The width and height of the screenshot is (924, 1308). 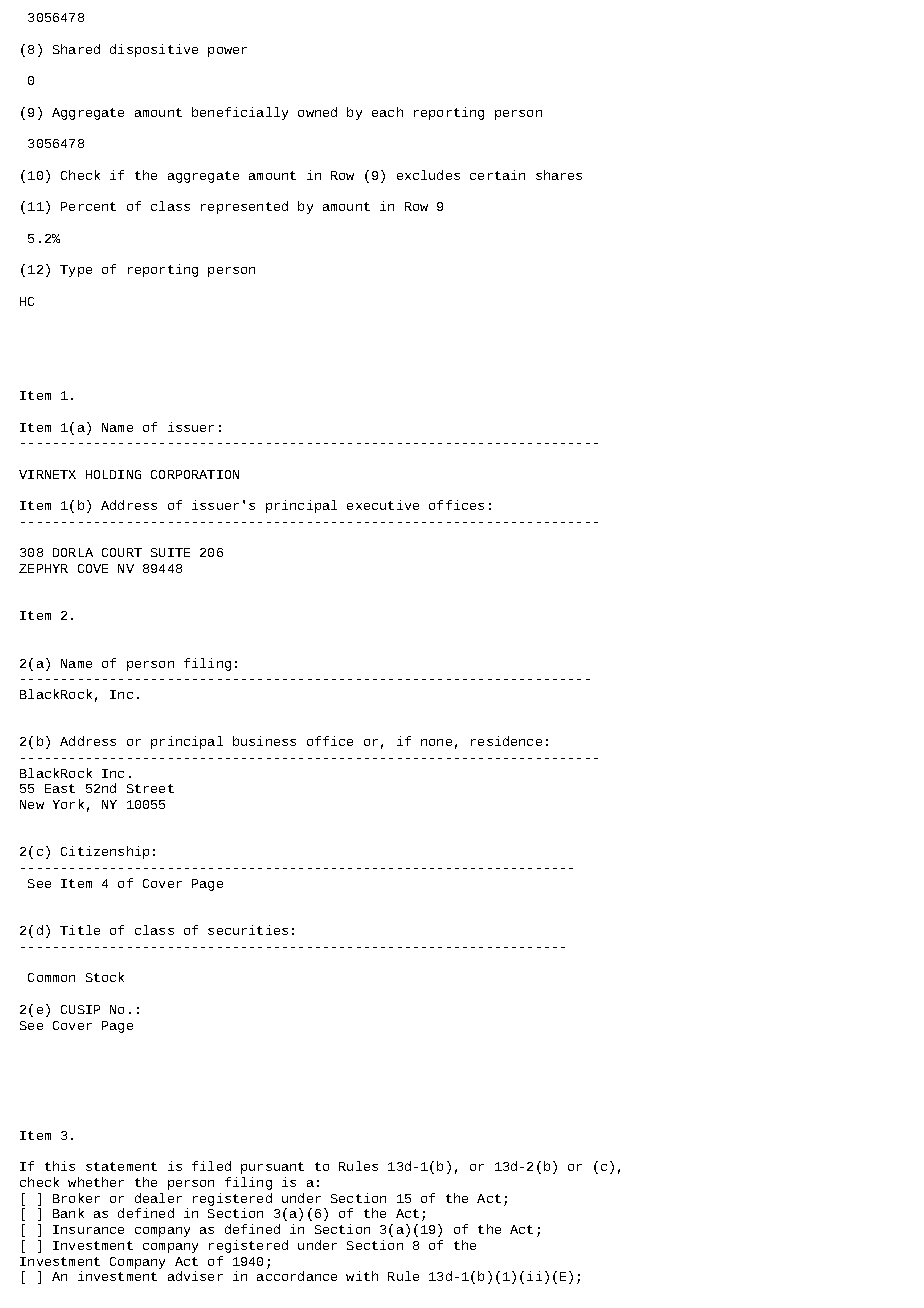 What do you see at coordinates (88, 1229) in the screenshot?
I see `Insurance` at bounding box center [88, 1229].
